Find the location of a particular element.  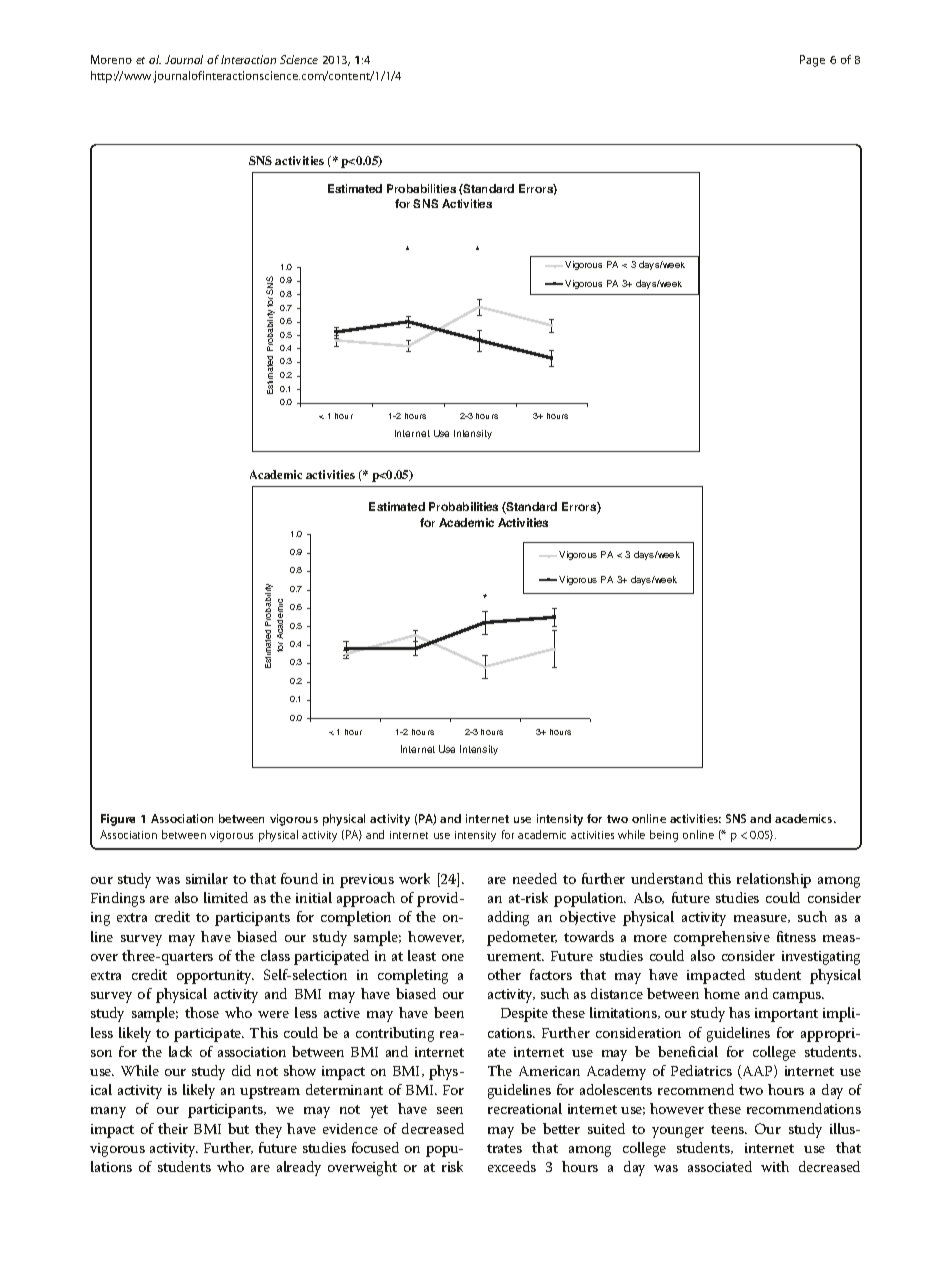

being is located at coordinates (664, 836).
